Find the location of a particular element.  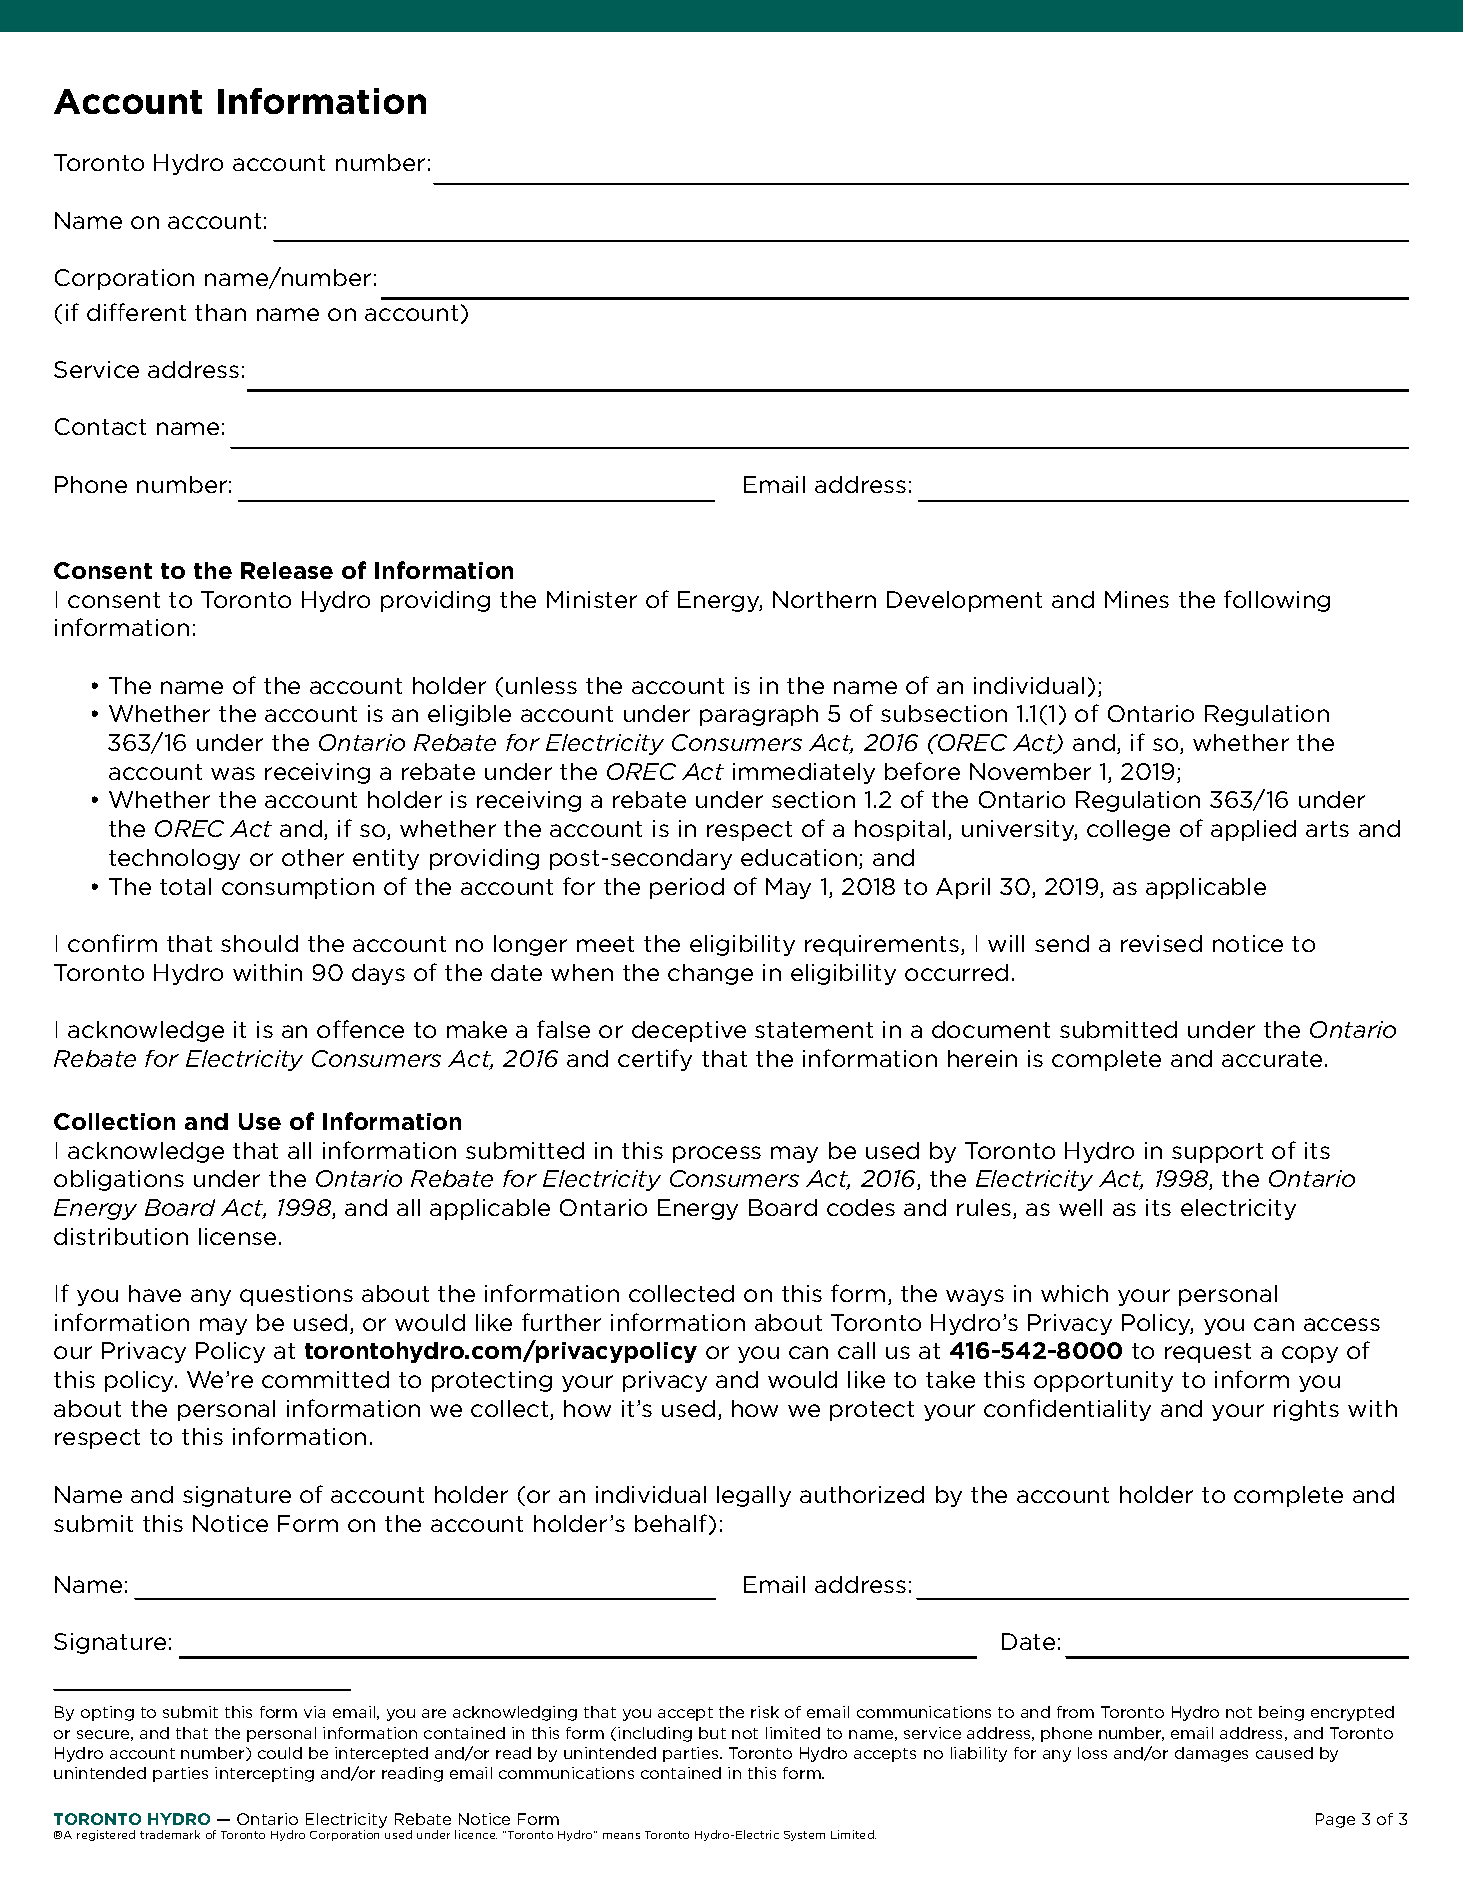

System is located at coordinates (804, 1836).
